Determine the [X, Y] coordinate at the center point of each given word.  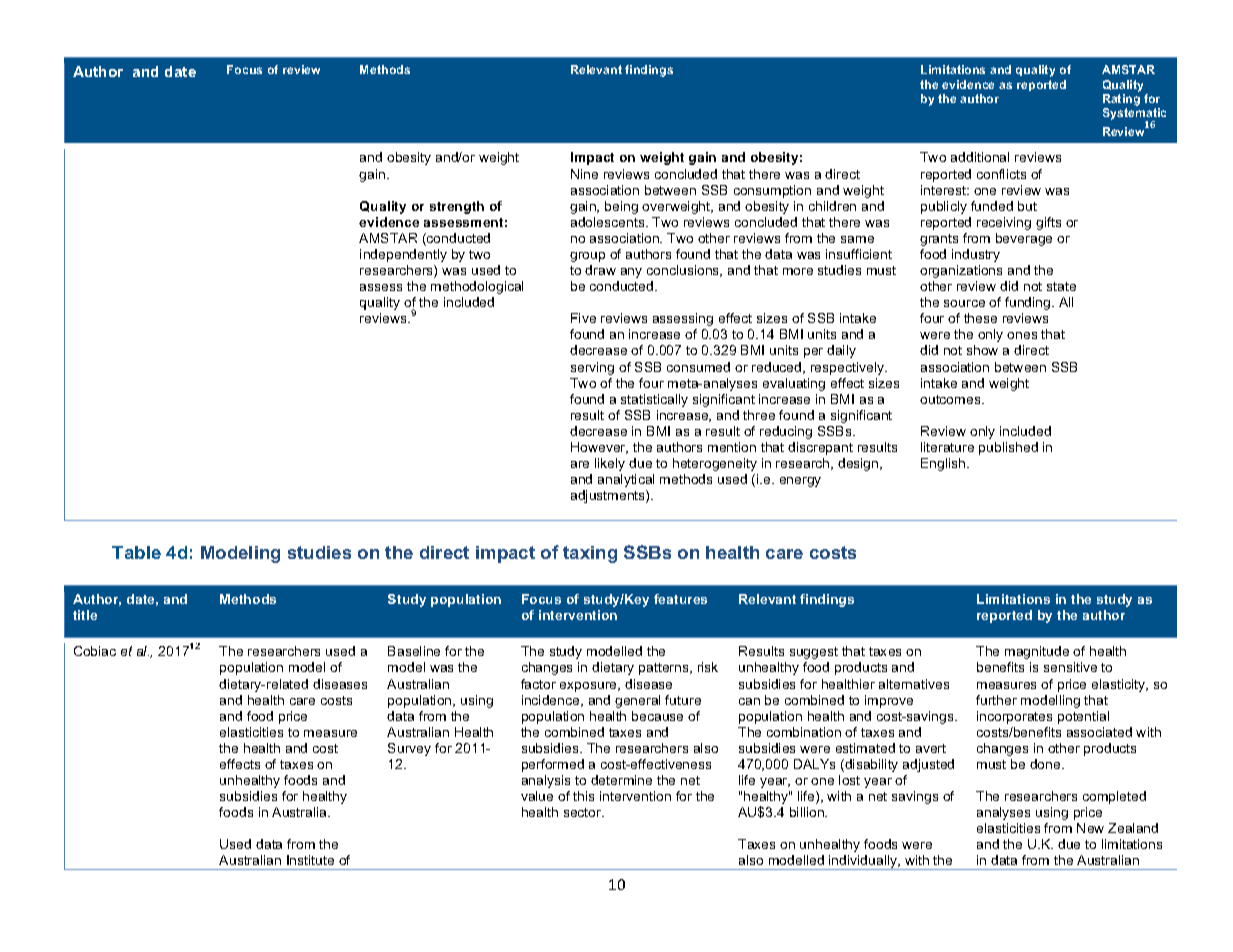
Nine [584, 174]
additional [980, 157]
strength [457, 207]
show [982, 350]
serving [592, 368]
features [680, 599]
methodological [477, 287]
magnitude [1037, 652]
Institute [310, 860]
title [85, 615]
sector [584, 812]
